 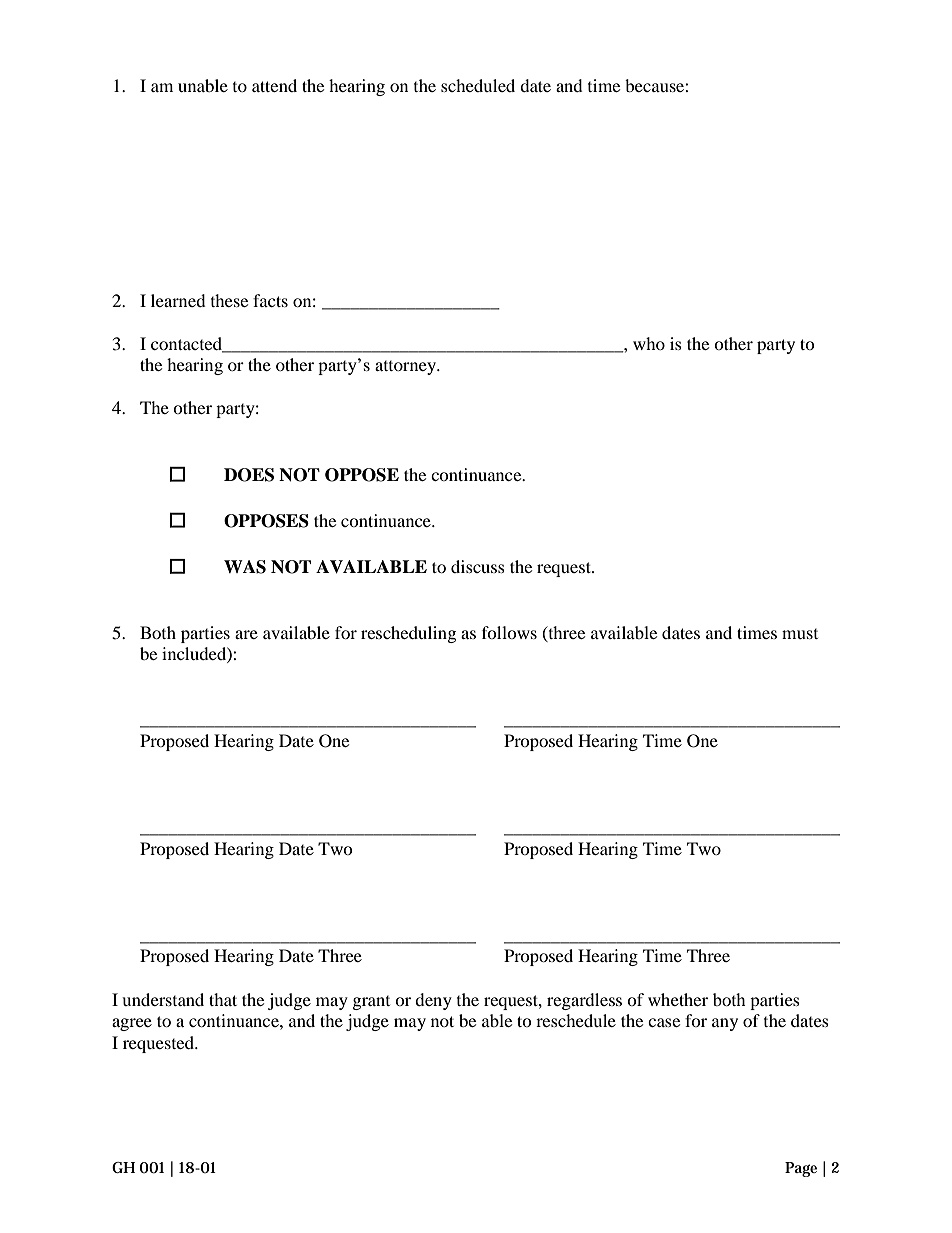 What do you see at coordinates (246, 634) in the screenshot?
I see `are` at bounding box center [246, 634].
